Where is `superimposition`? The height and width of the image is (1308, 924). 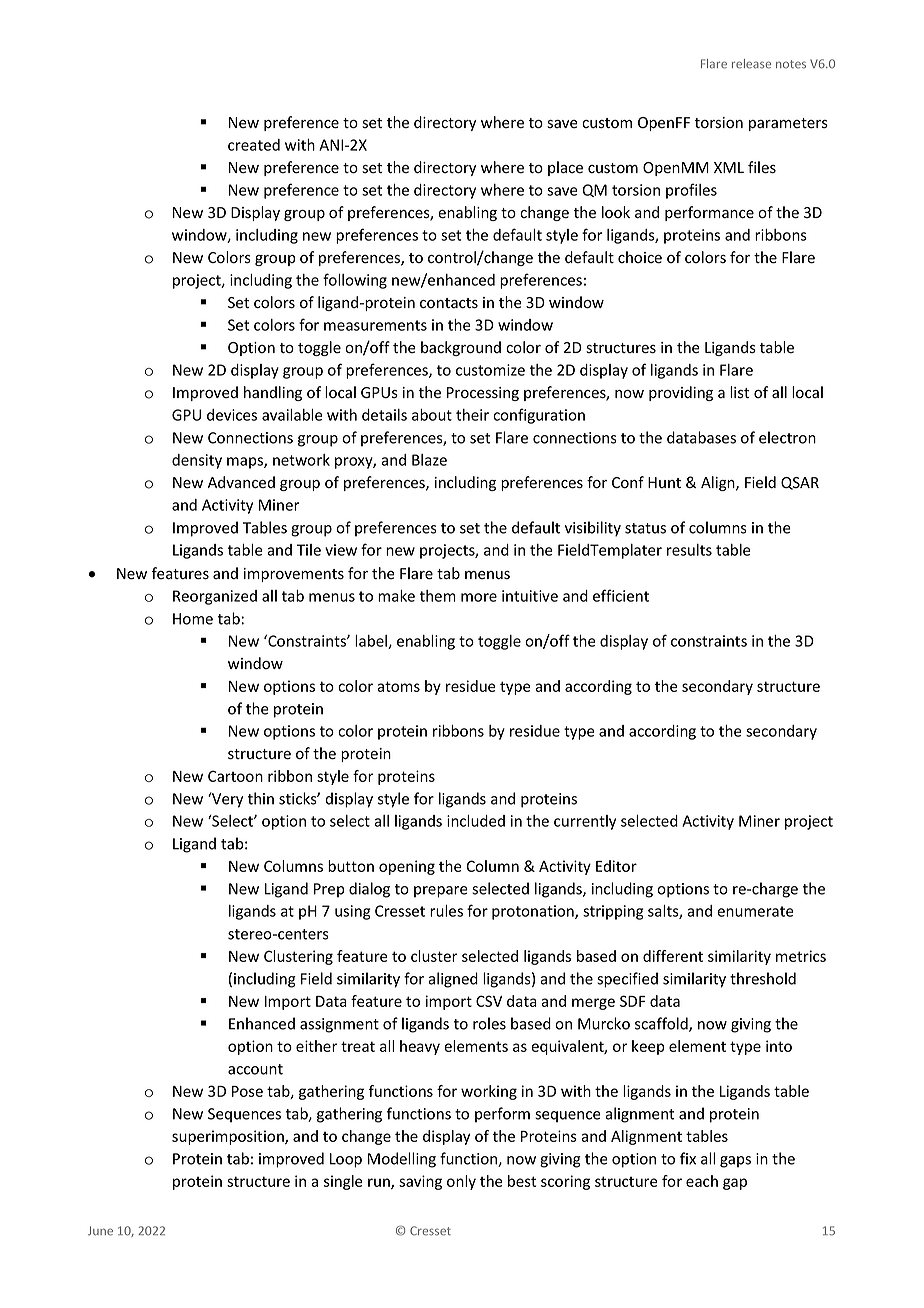
superimposition is located at coordinates (229, 1137).
